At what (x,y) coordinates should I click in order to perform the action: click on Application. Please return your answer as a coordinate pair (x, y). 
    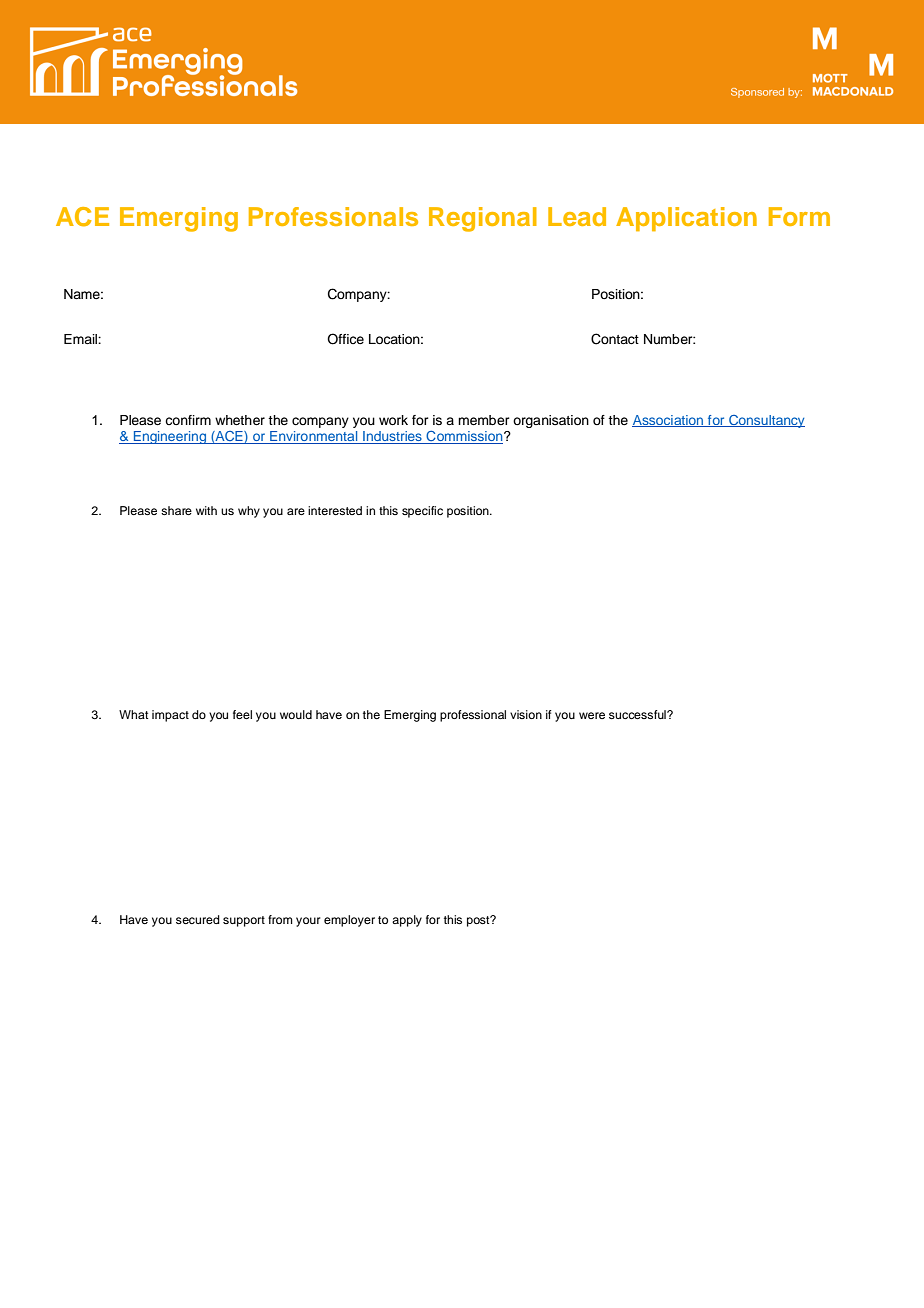
    Looking at the image, I should click on (686, 219).
